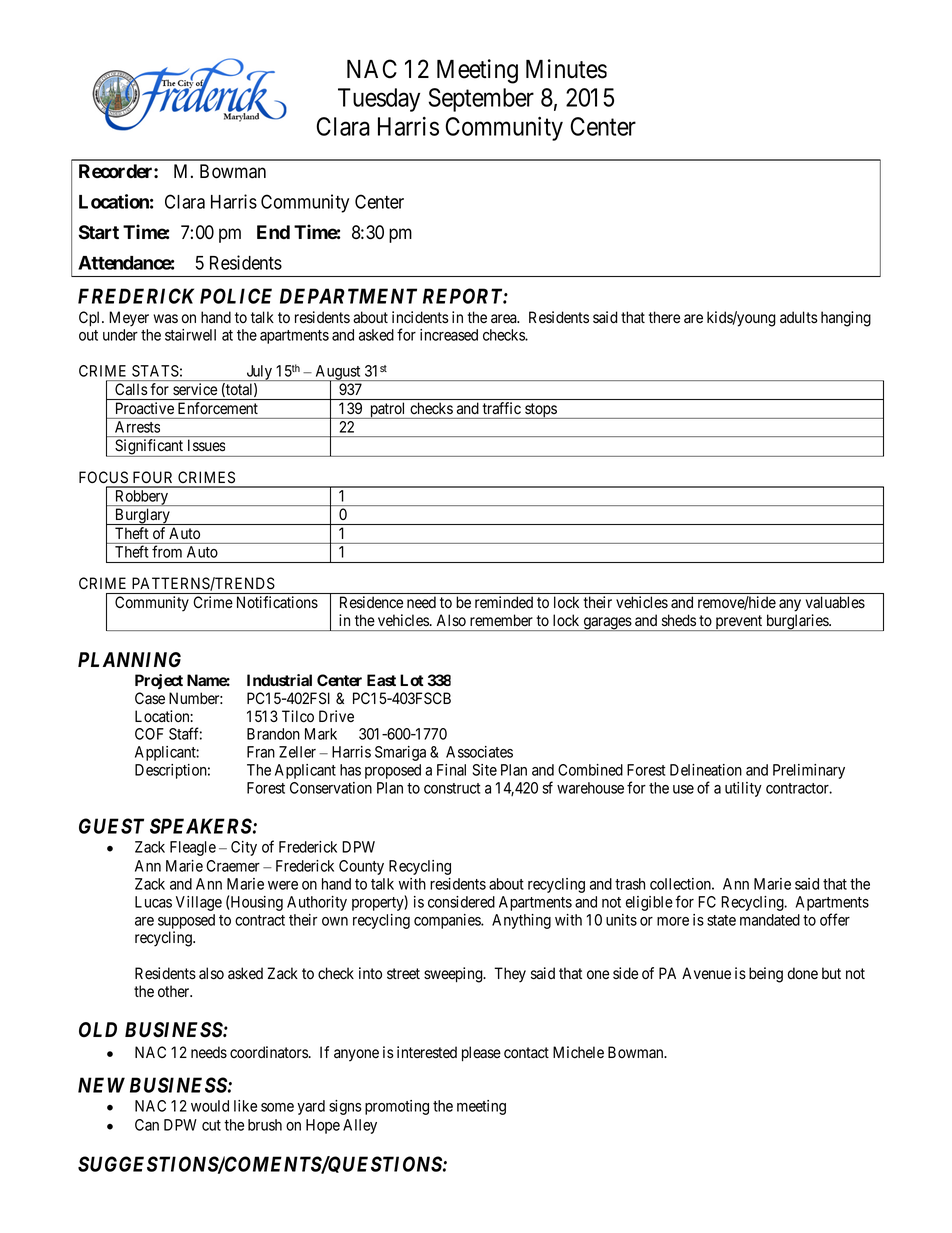 Image resolution: width=952 pixels, height=1233 pixels. I want to click on Minutes, so click(566, 69).
